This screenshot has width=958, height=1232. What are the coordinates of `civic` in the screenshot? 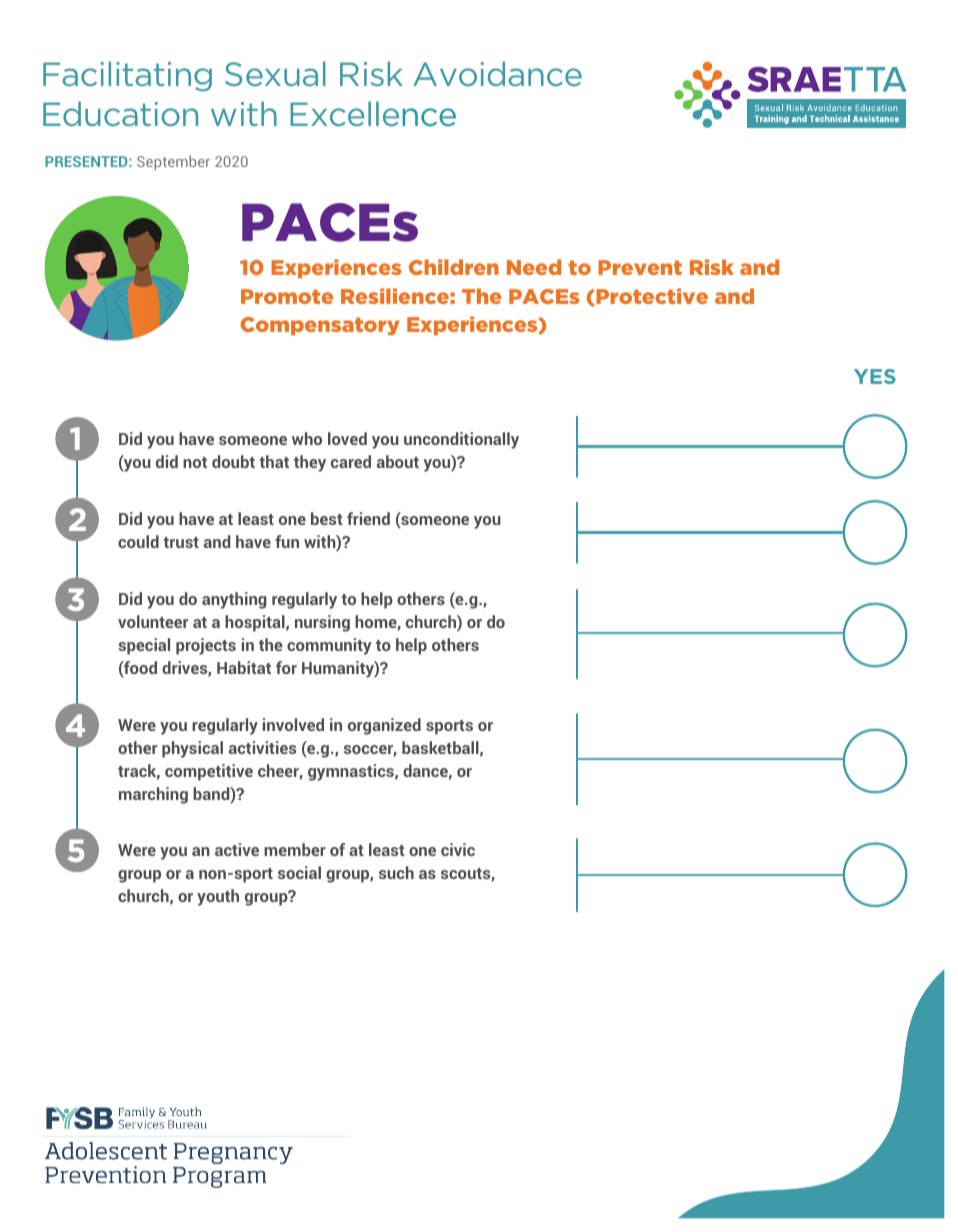 It's located at (458, 849).
